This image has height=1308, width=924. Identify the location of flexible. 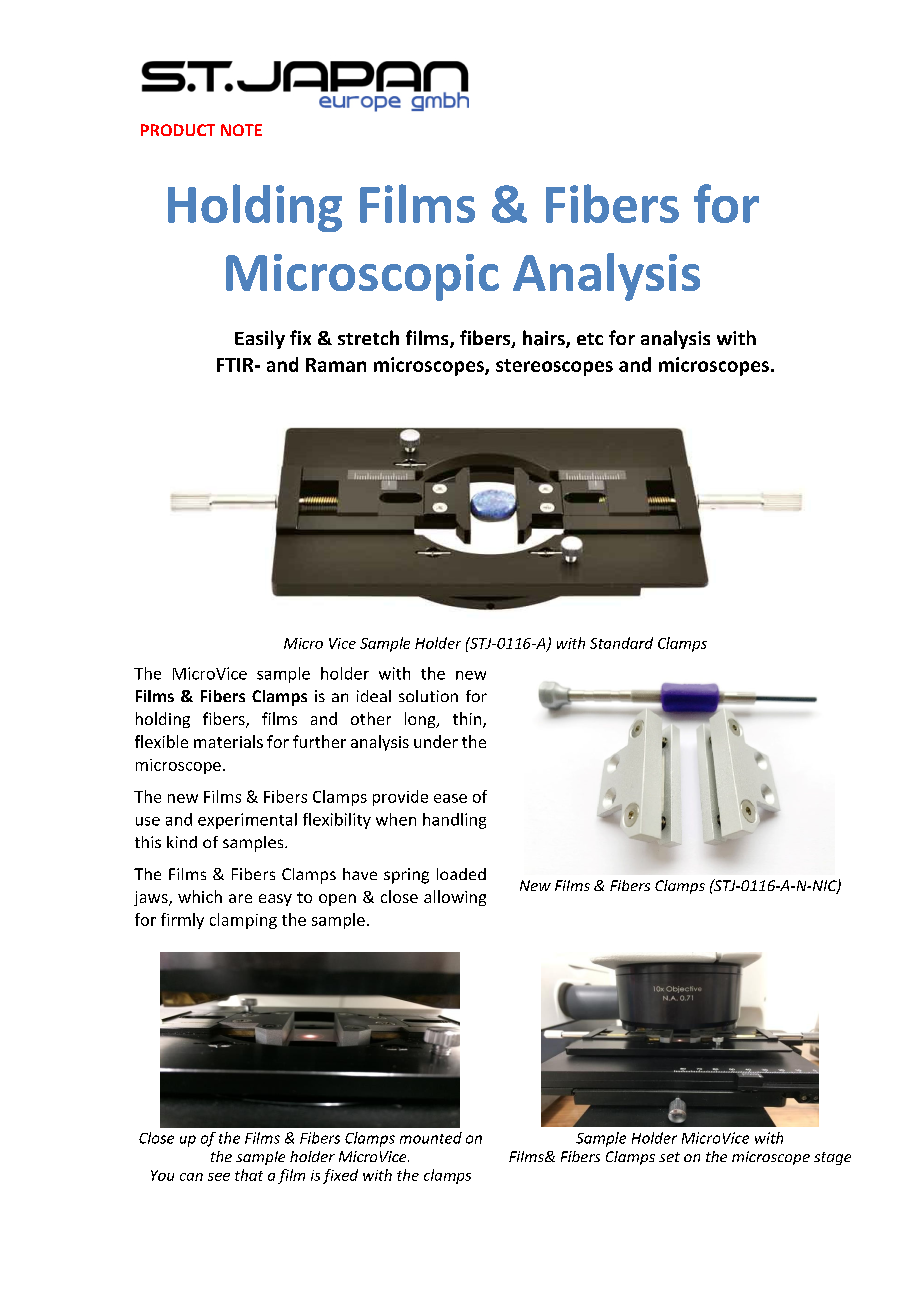
(161, 741).
